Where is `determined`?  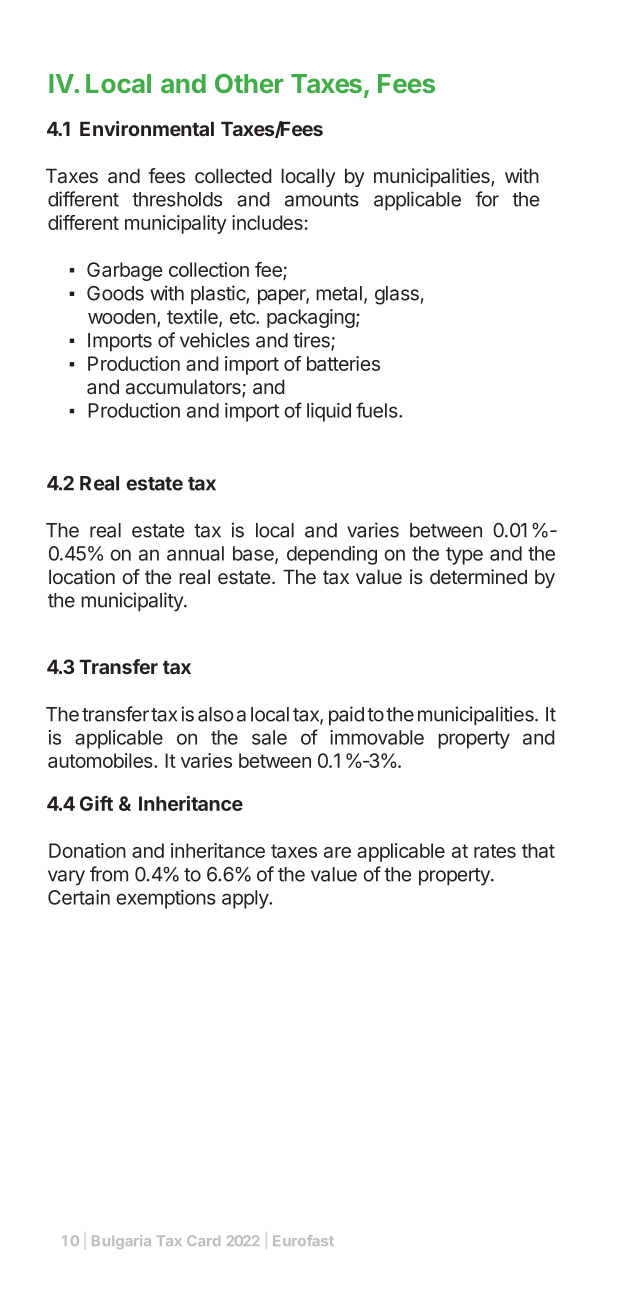 determined is located at coordinates (478, 576).
